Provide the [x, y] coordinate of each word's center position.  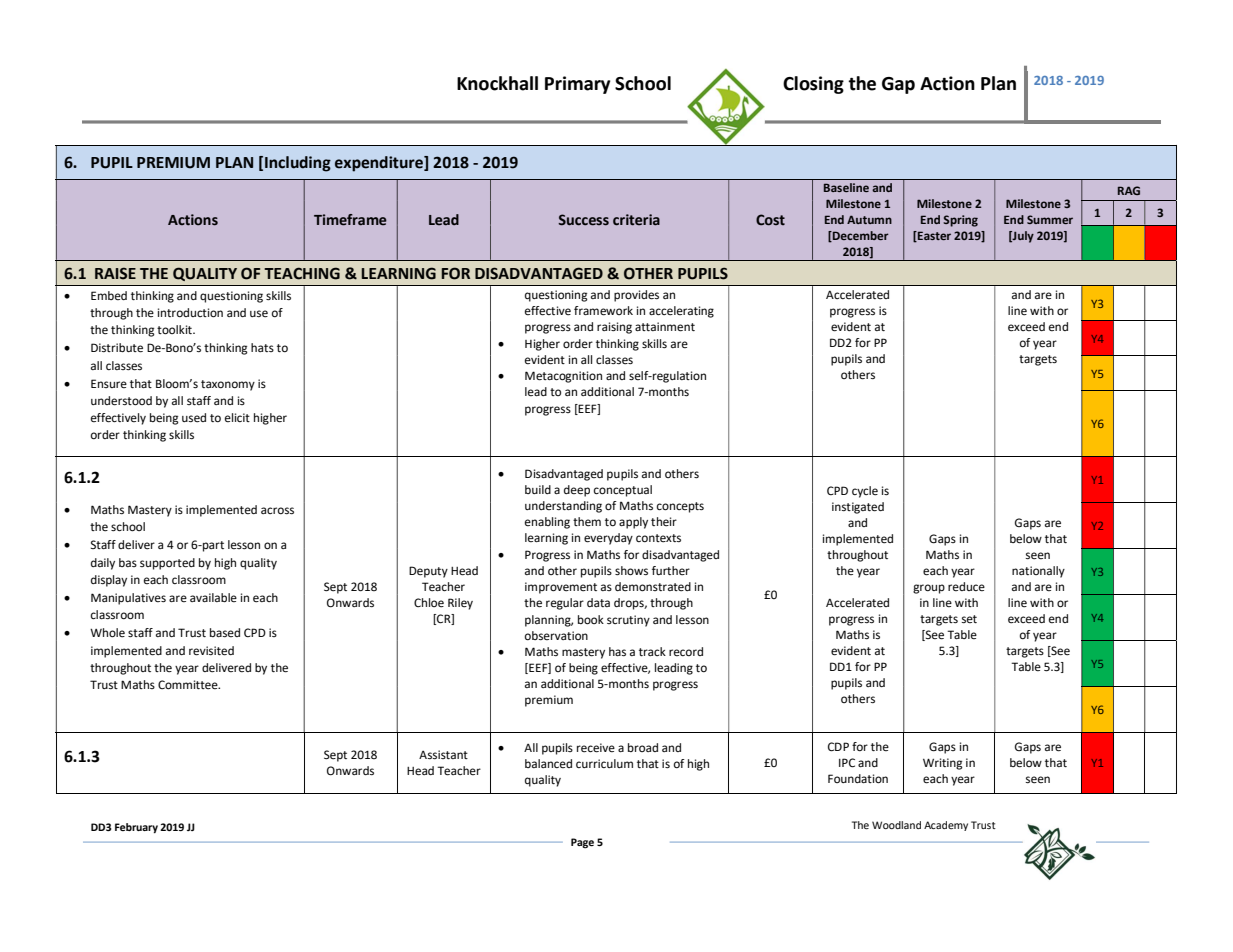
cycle [865, 492]
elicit [237, 417]
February [136, 828]
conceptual [623, 491]
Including [298, 164]
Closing [813, 85]
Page [582, 843]
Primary [577, 85]
